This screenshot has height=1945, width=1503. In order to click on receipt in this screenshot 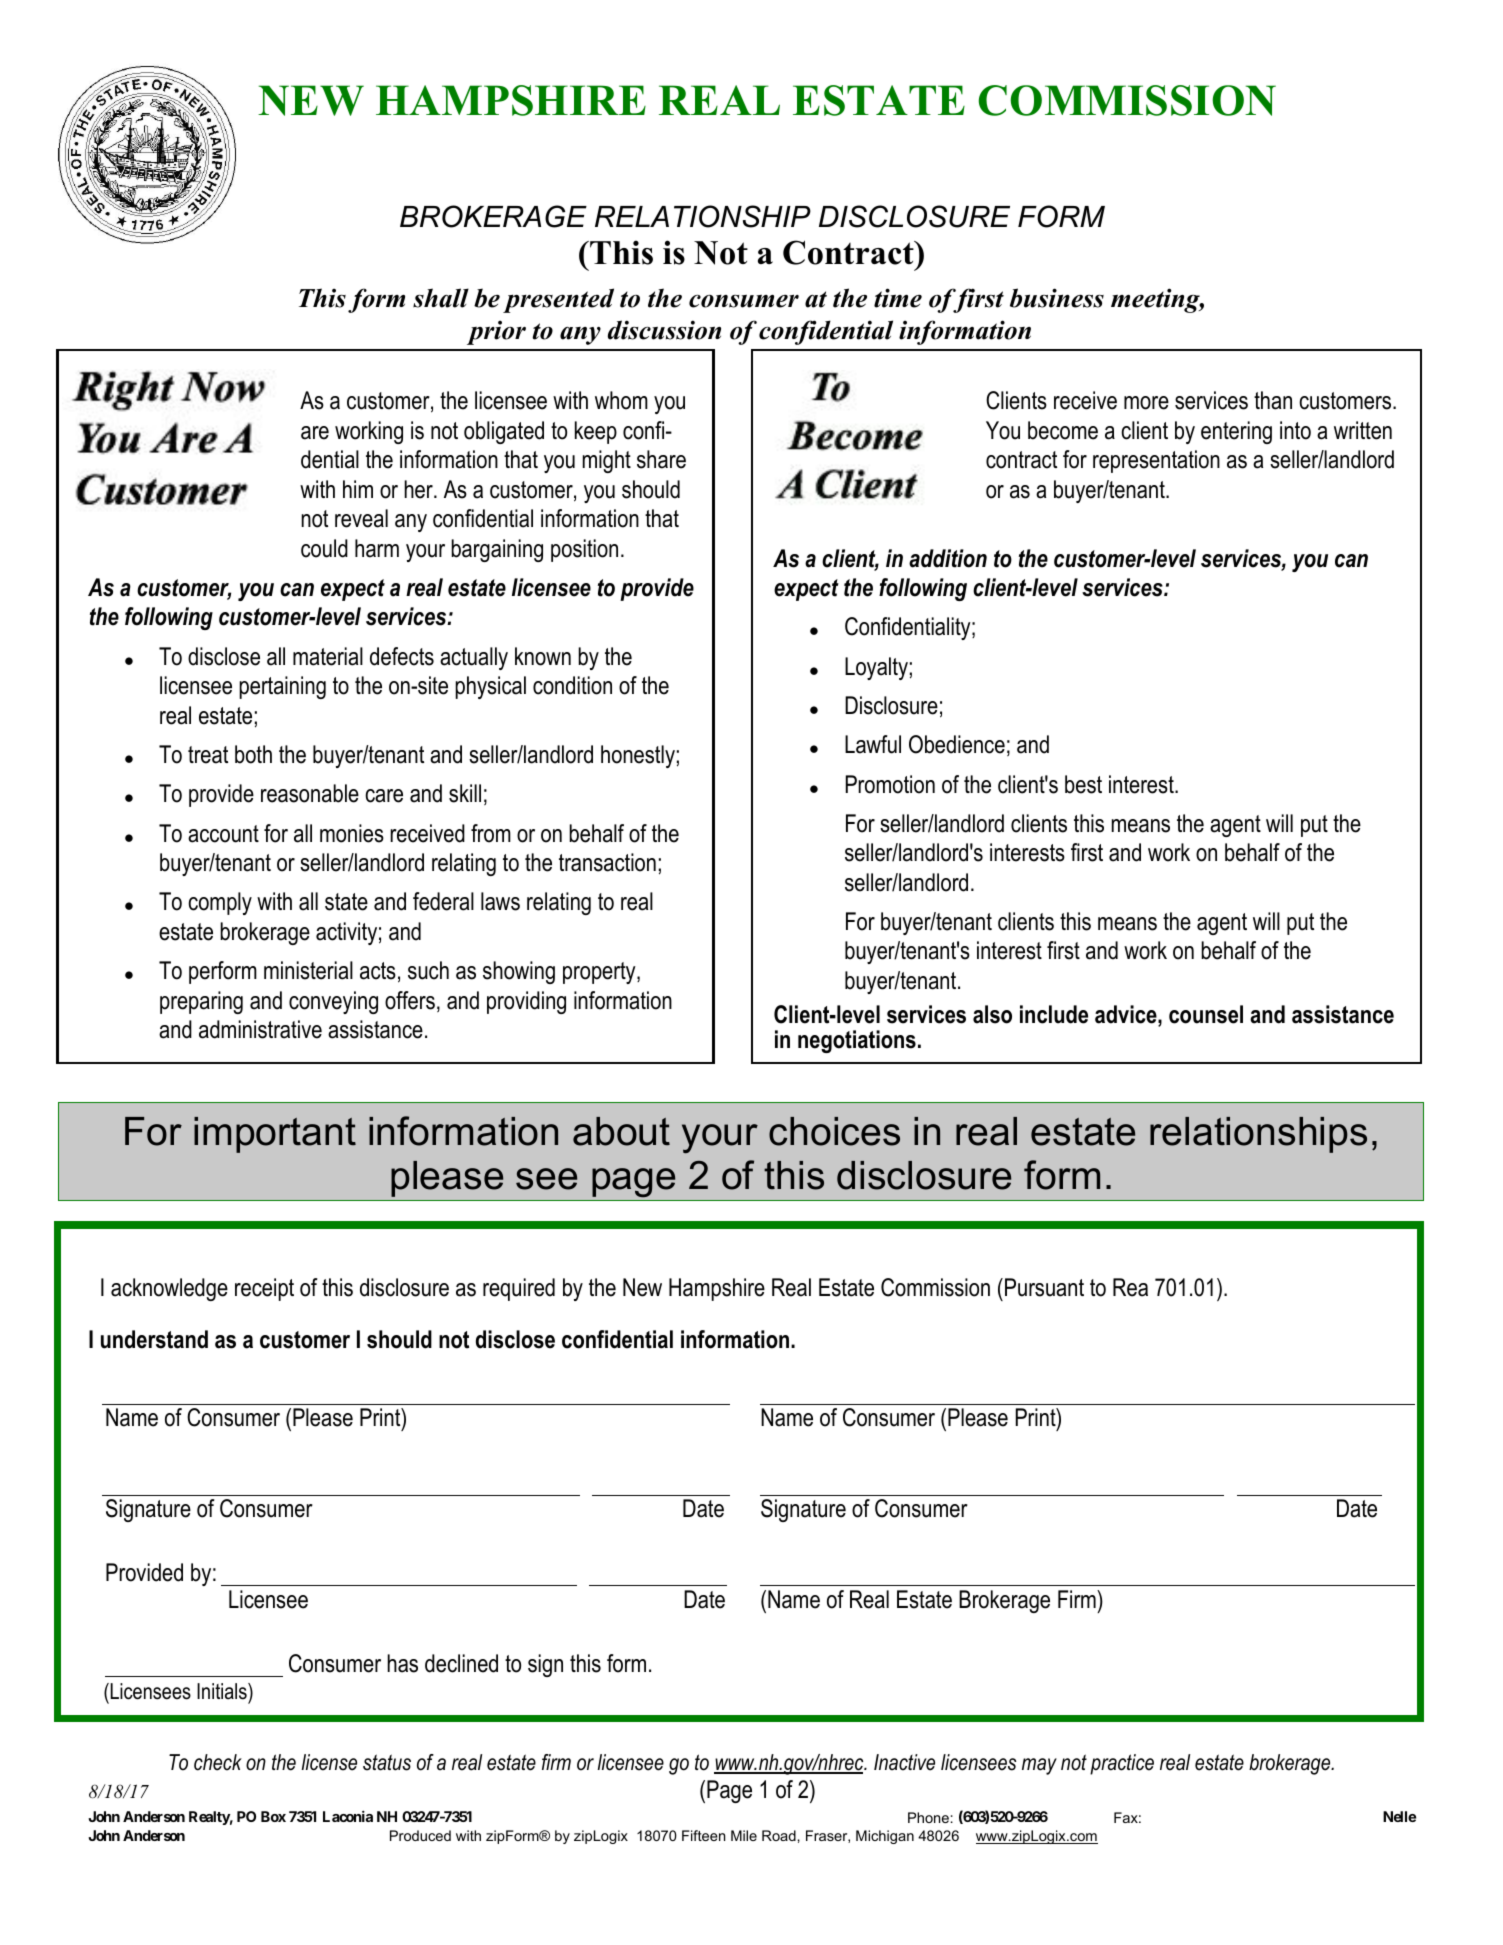, I will do `click(264, 1289)`.
